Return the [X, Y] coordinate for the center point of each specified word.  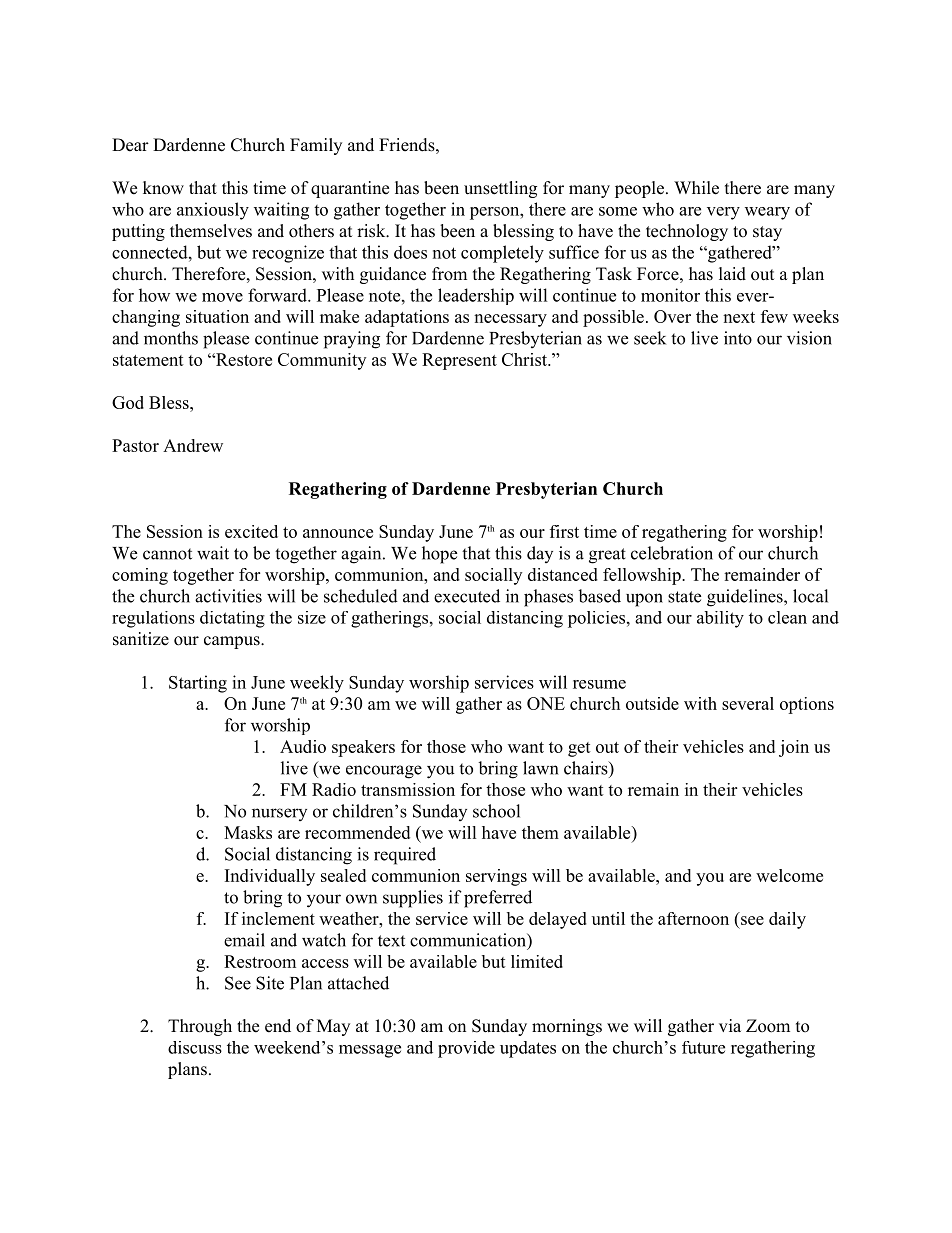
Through [200, 1027]
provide [466, 1049]
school [496, 811]
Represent [459, 361]
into [738, 338]
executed [467, 596]
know [163, 188]
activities [228, 596]
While [696, 188]
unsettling [500, 189]
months [171, 338]
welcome [789, 875]
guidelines [745, 598]
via [730, 1025]
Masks [248, 832]
